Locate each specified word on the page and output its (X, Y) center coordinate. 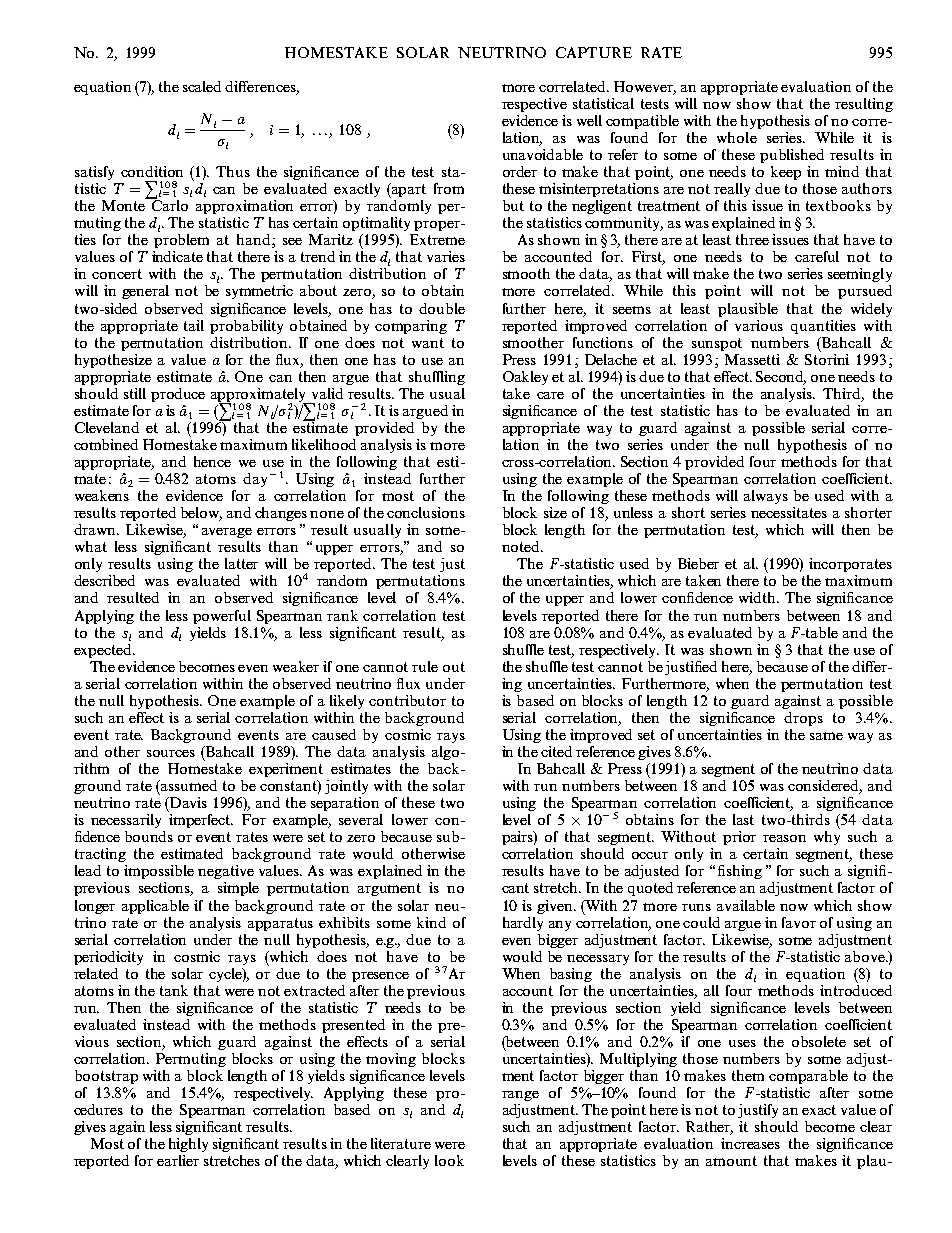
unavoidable (543, 154)
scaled (202, 86)
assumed (189, 785)
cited (556, 751)
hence (212, 461)
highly (188, 1145)
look (449, 1160)
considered (825, 787)
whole (737, 137)
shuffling (437, 378)
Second (781, 378)
